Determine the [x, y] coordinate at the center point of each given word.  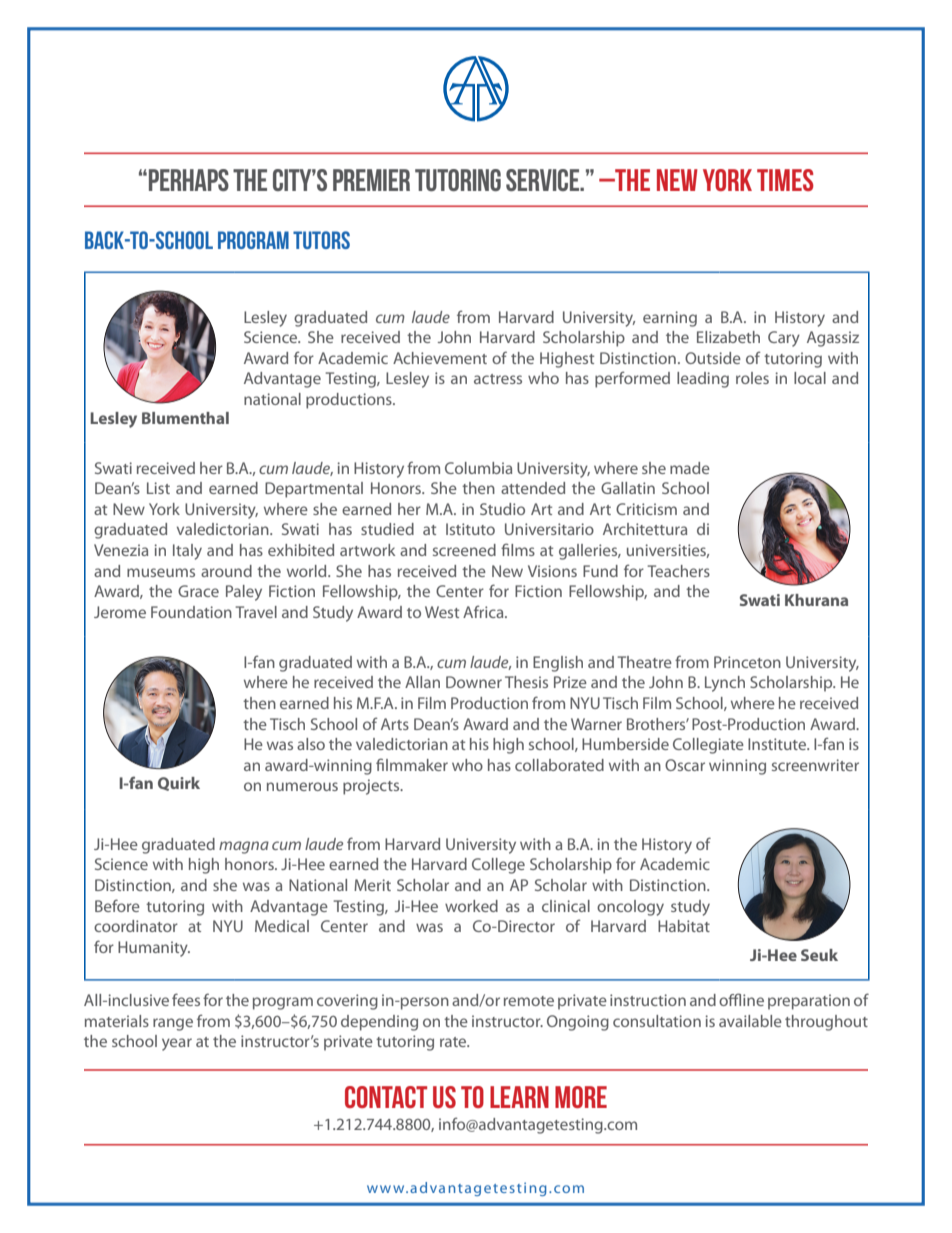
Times [785, 180]
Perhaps [187, 180]
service [544, 180]
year [177, 1044]
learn [519, 1097]
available [750, 1021]
